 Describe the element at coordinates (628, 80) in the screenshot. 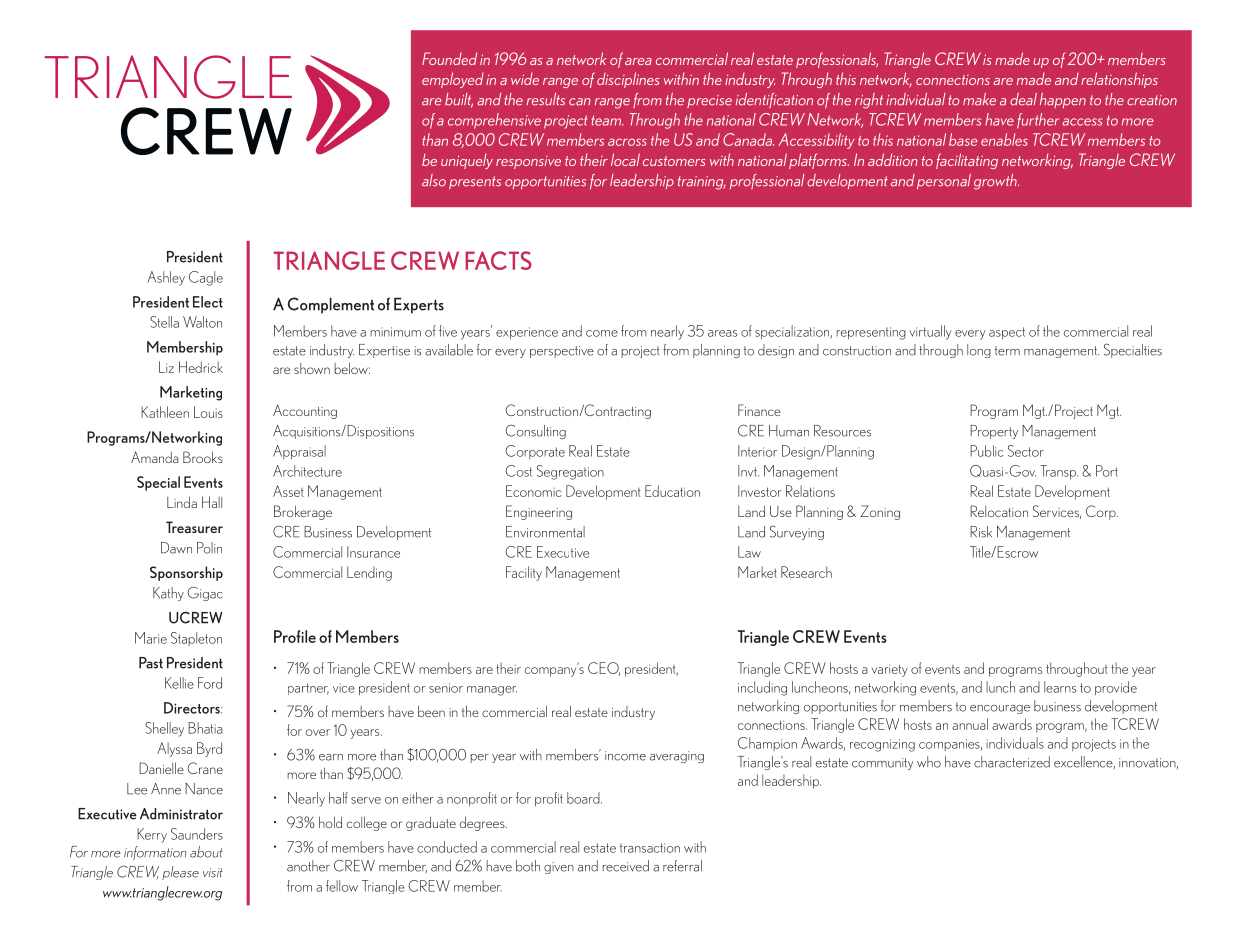

I see `disciplines` at that location.
